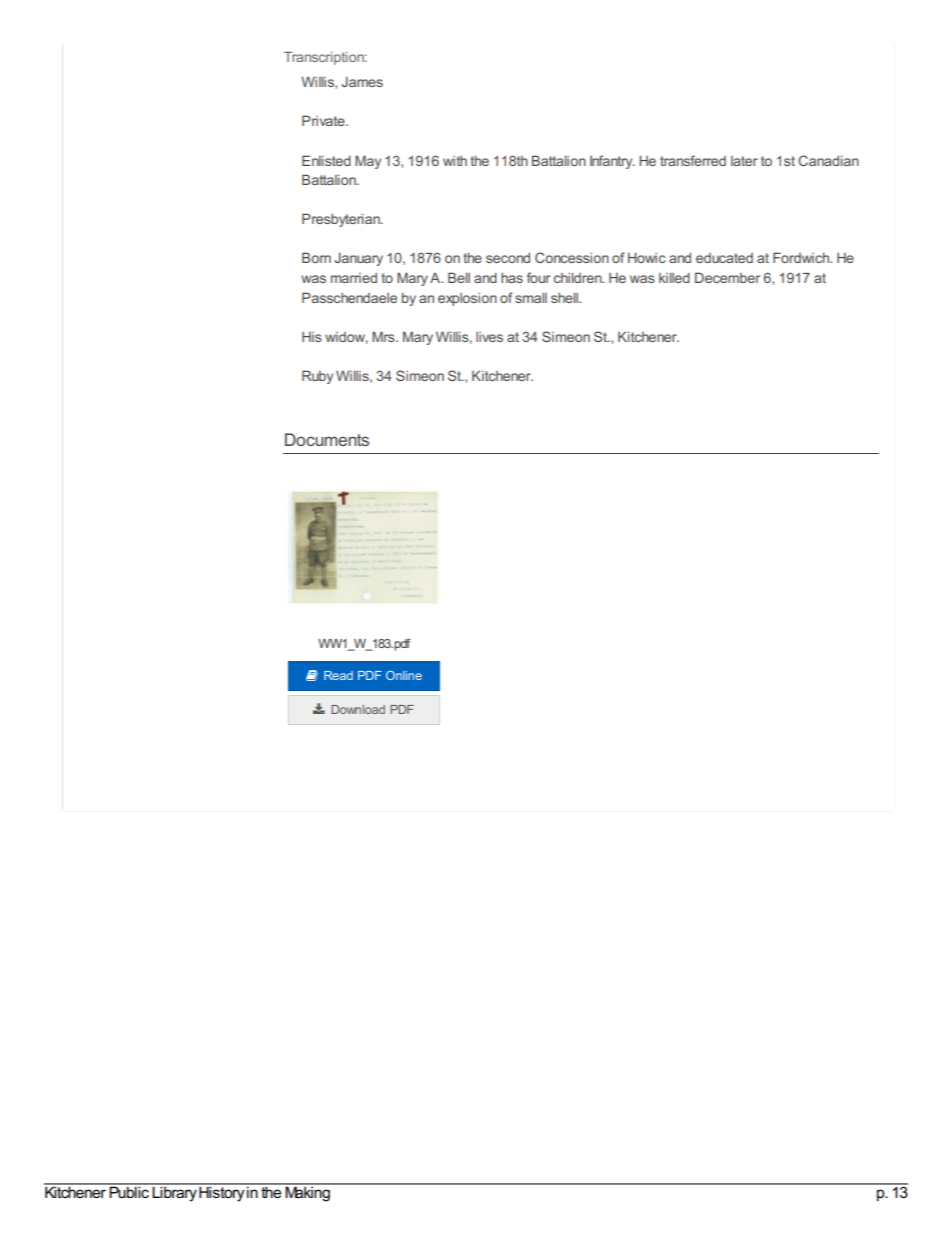  I want to click on Private, so click(324, 120).
